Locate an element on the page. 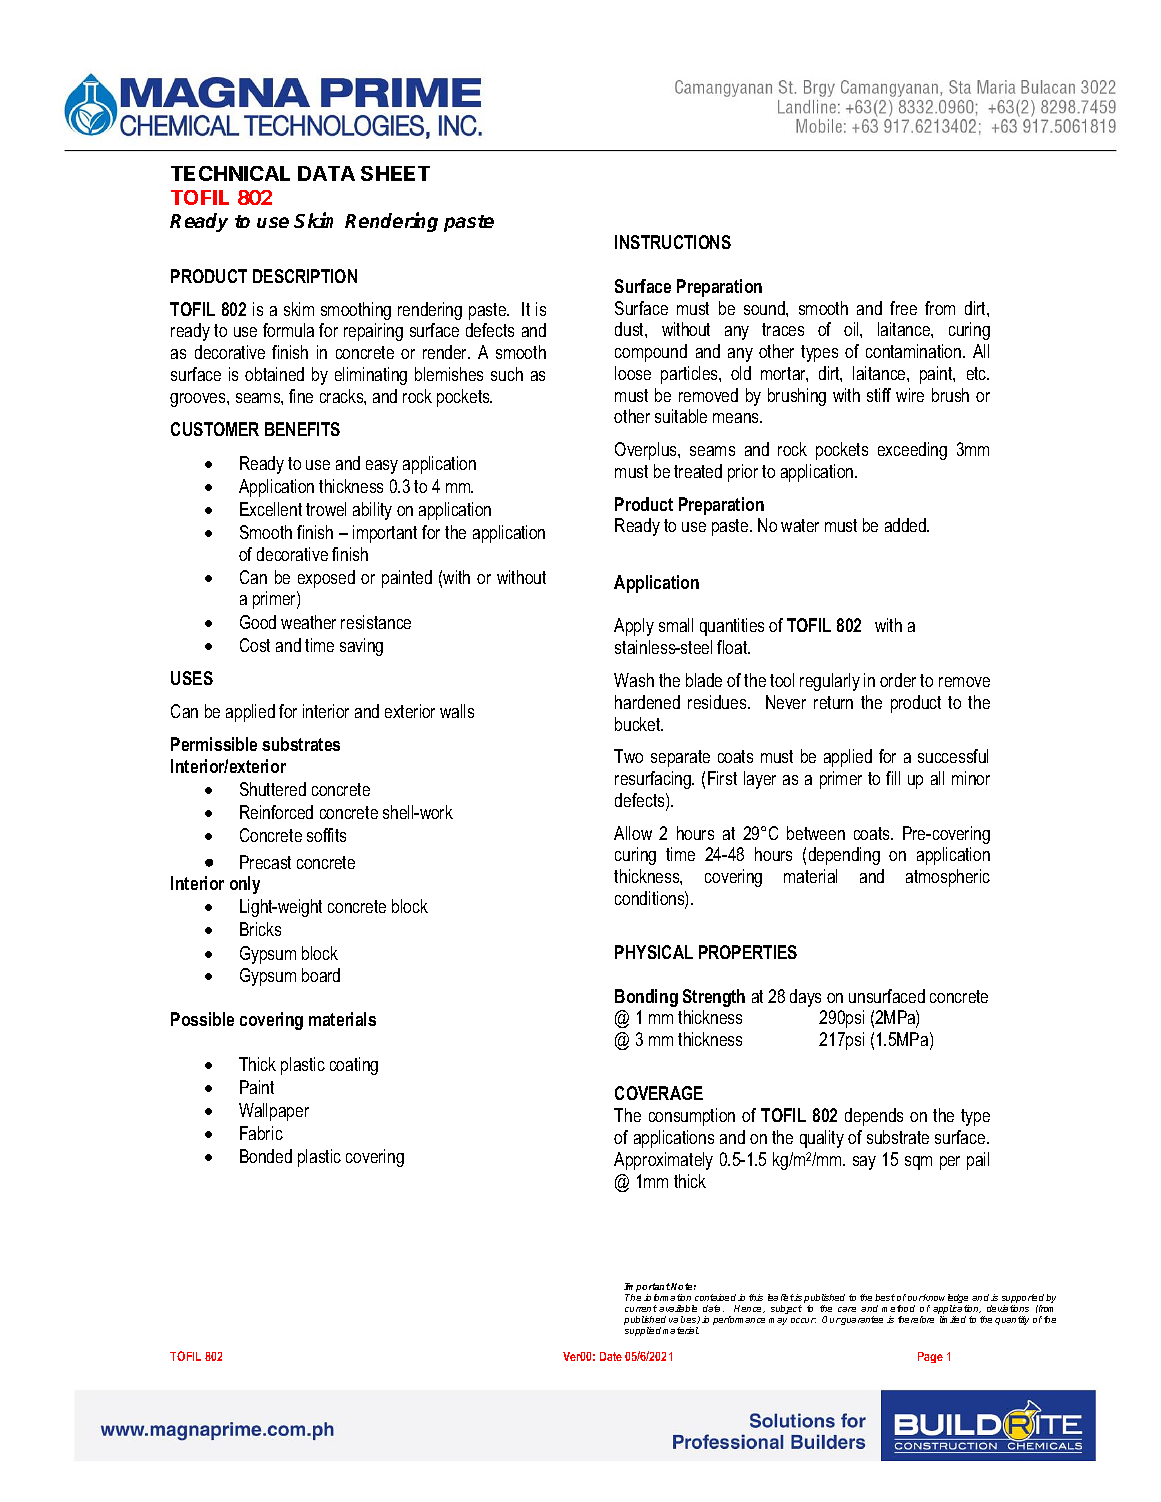 The image size is (1161, 1502). depends is located at coordinates (874, 1117).
